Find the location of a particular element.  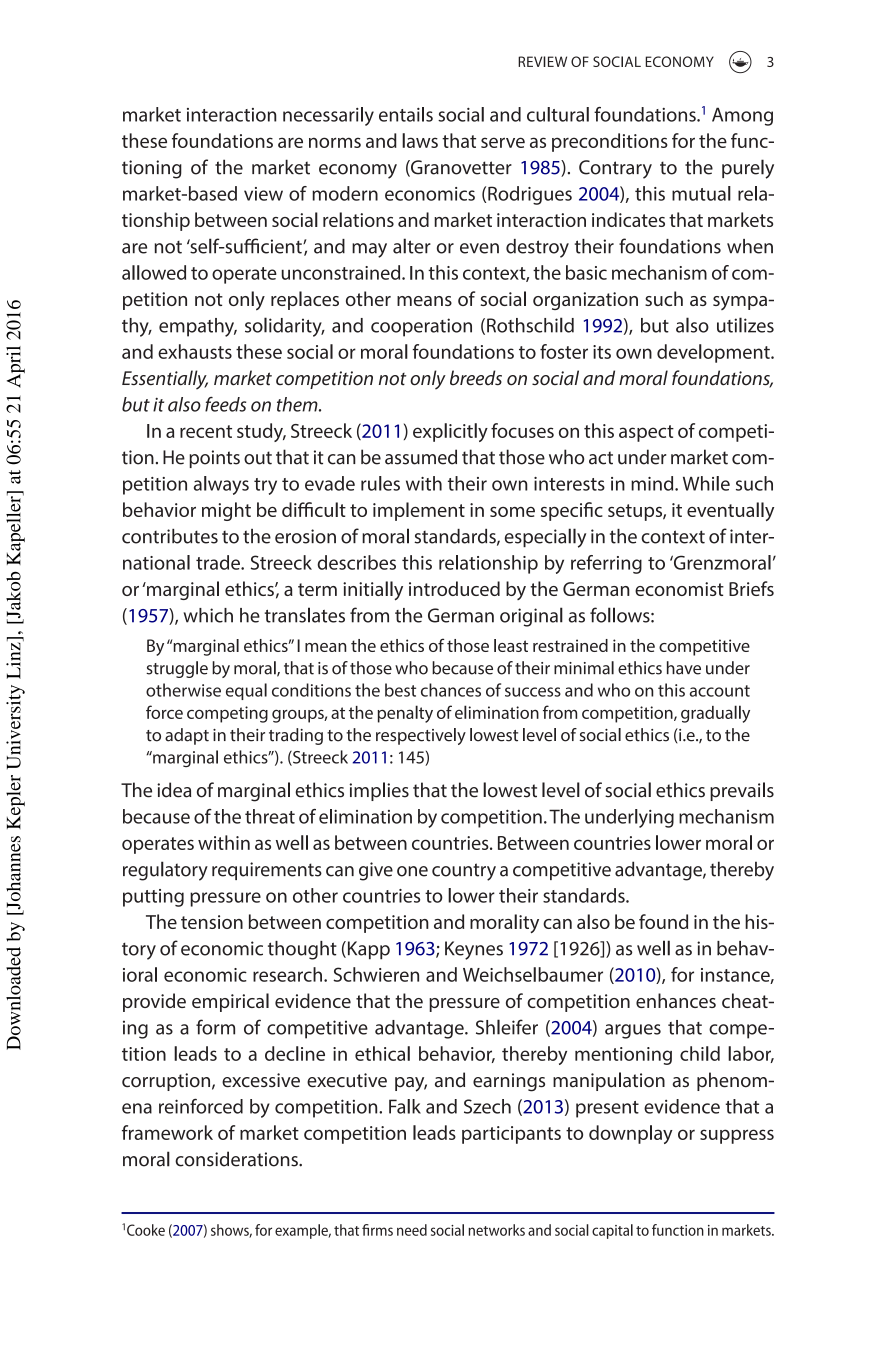

mutual is located at coordinates (701, 193).
